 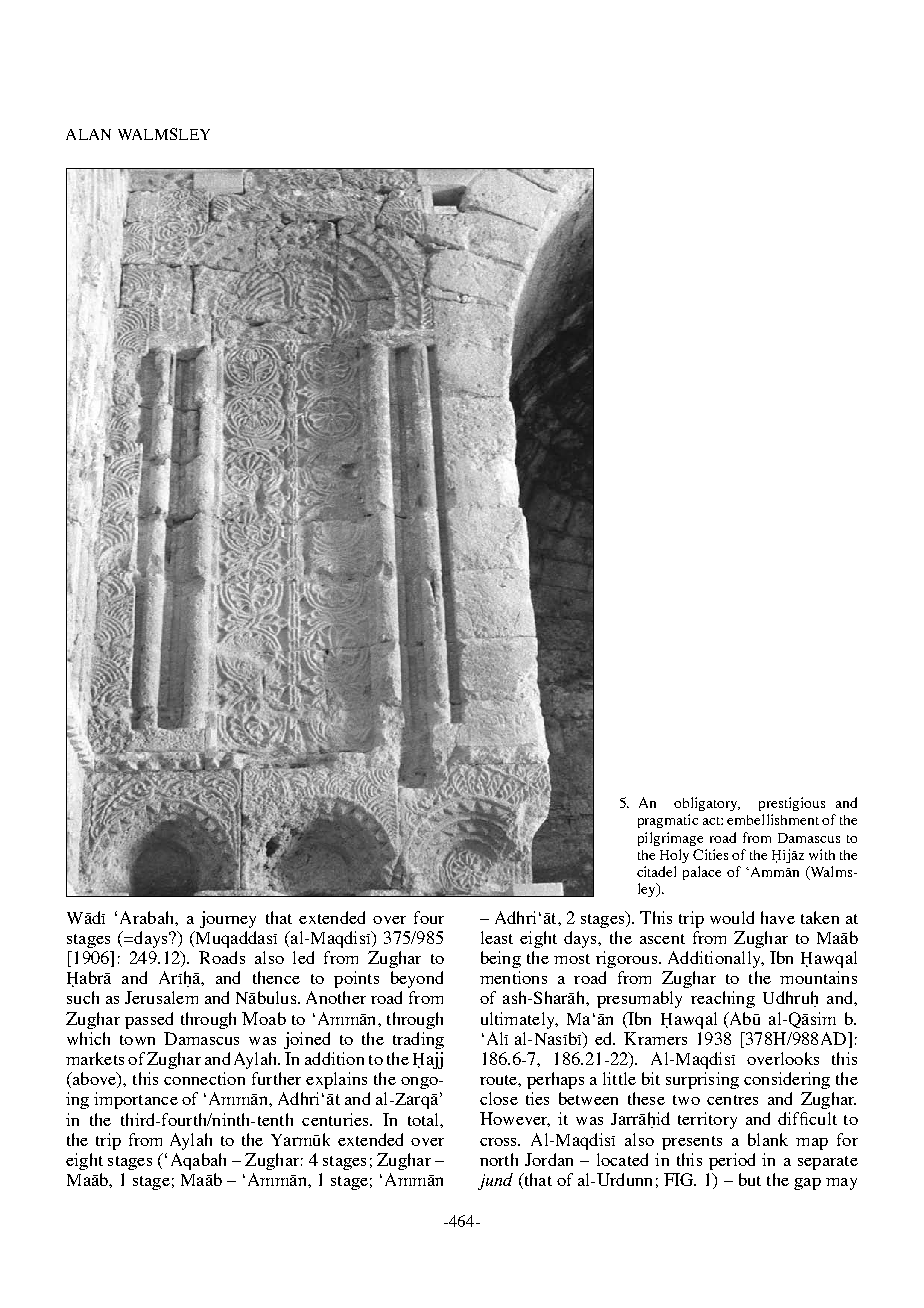 I want to click on prestigious, so click(x=792, y=804).
